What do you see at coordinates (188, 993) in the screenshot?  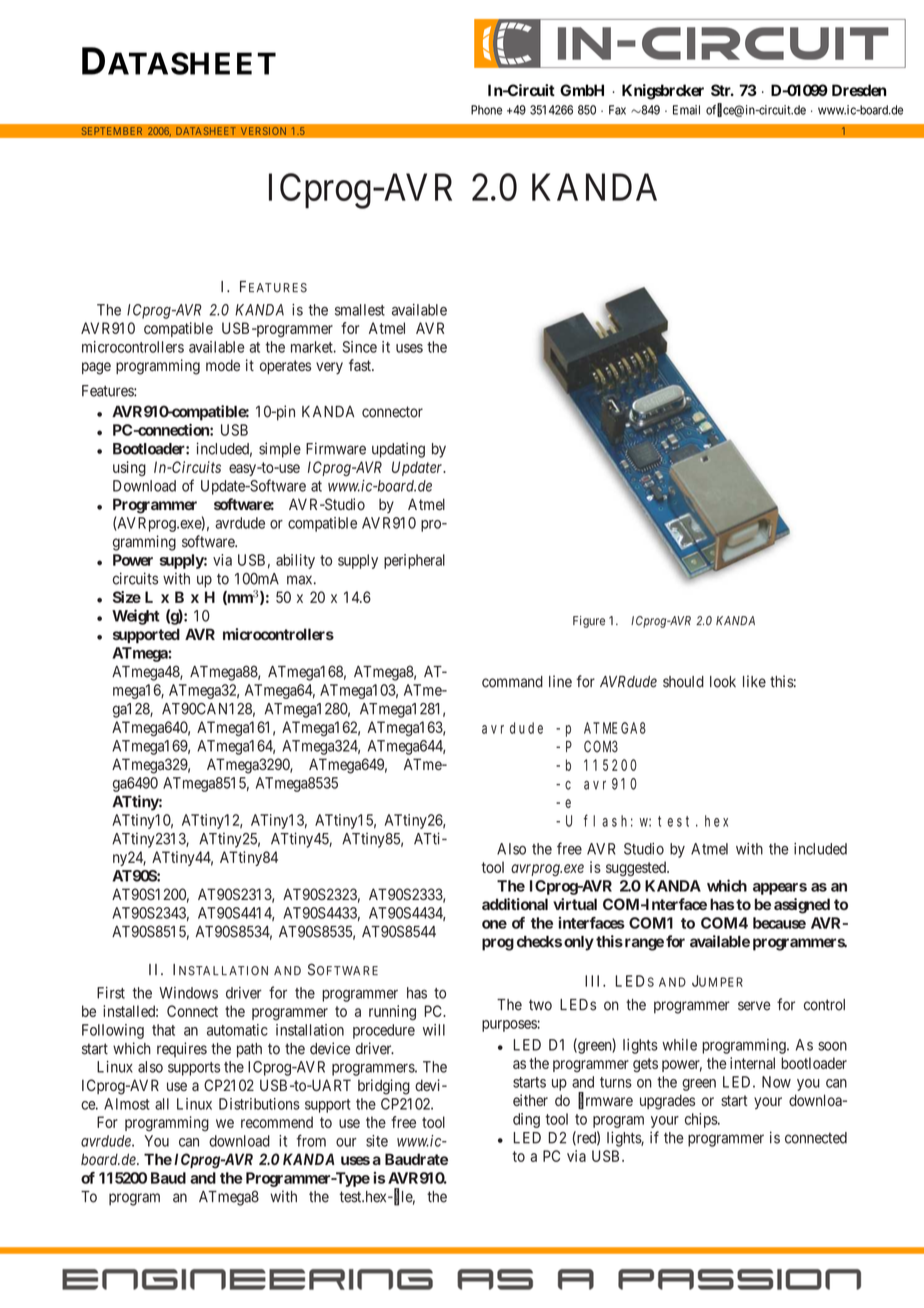 I see `Windows` at bounding box center [188, 993].
